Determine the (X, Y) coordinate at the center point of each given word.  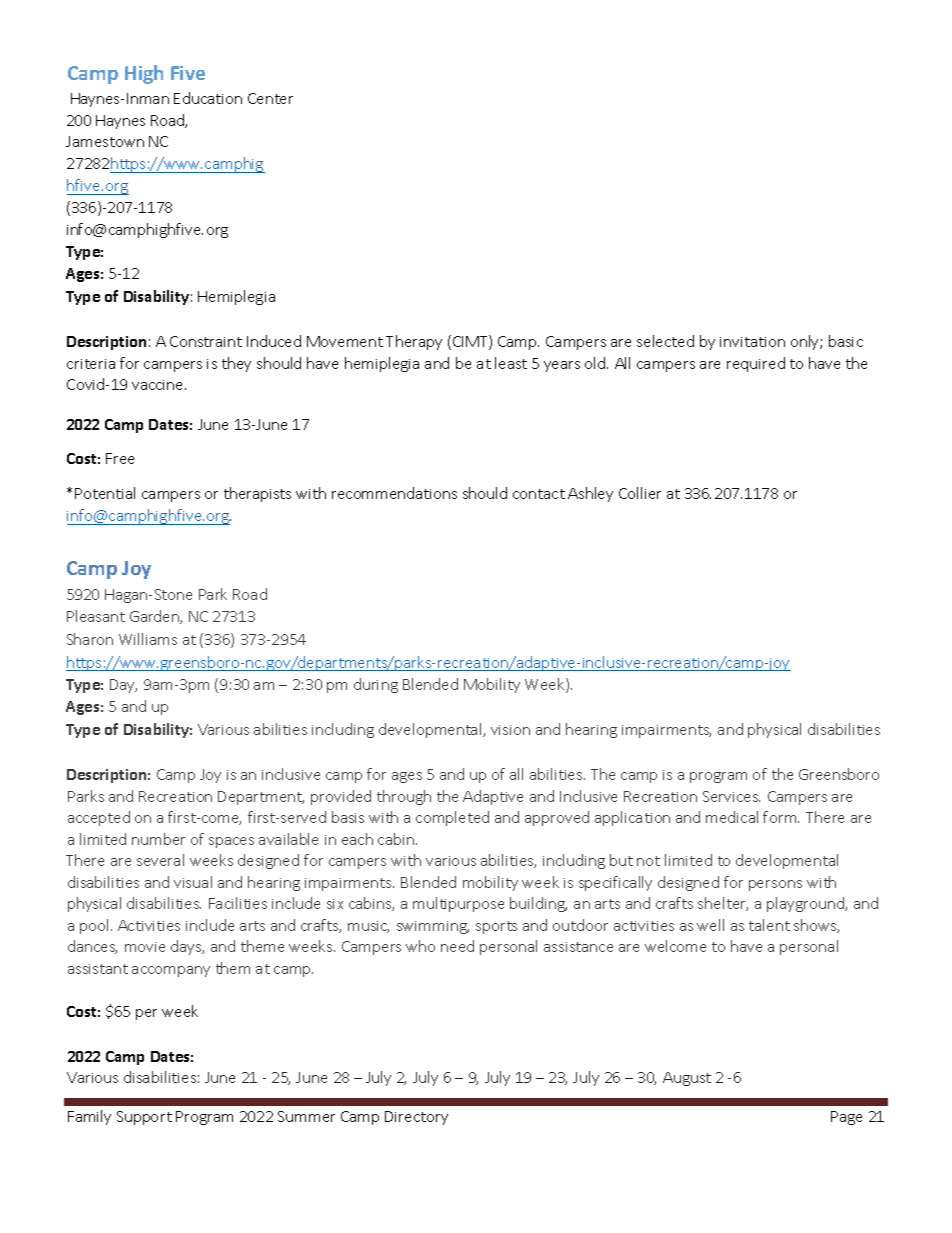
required (756, 364)
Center (270, 98)
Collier (640, 493)
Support (144, 1118)
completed (452, 818)
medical (732, 817)
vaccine (159, 385)
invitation (752, 342)
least (511, 363)
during (376, 685)
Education (208, 98)
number (158, 839)
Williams (148, 639)
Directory (416, 1118)
